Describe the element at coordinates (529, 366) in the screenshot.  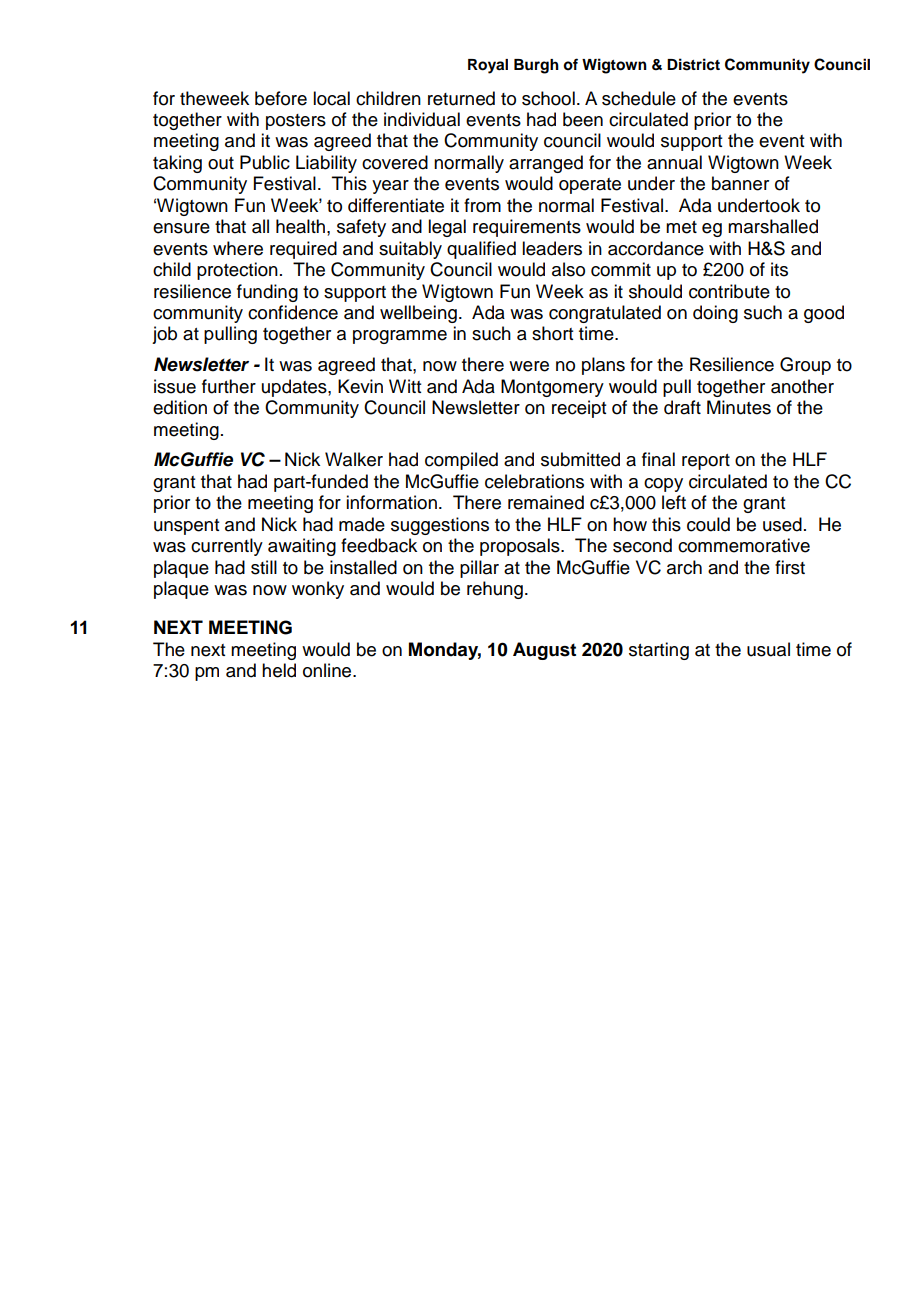
I see `were` at that location.
